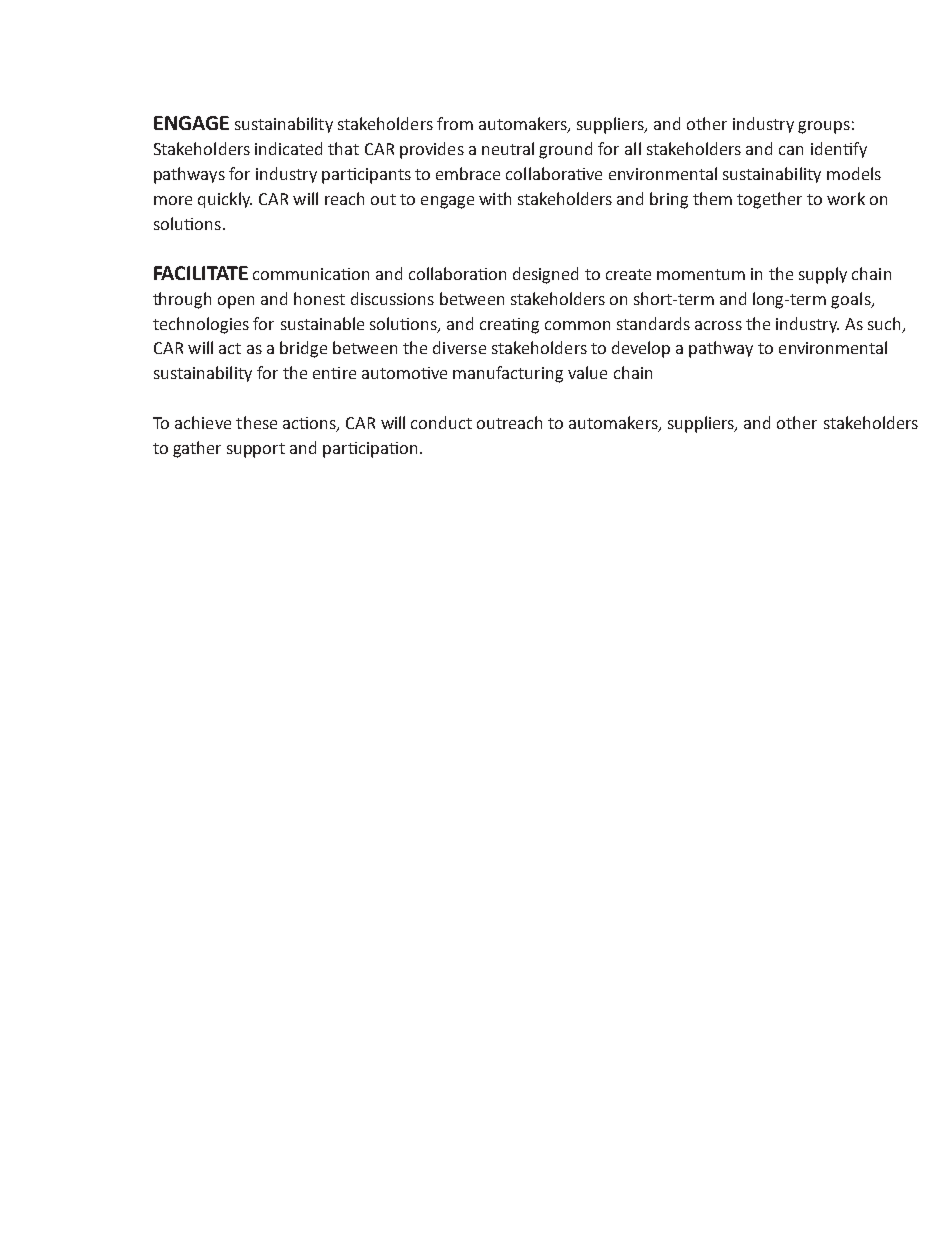 This screenshot has width=952, height=1233. Describe the element at coordinates (256, 450) in the screenshot. I see `support` at that location.
